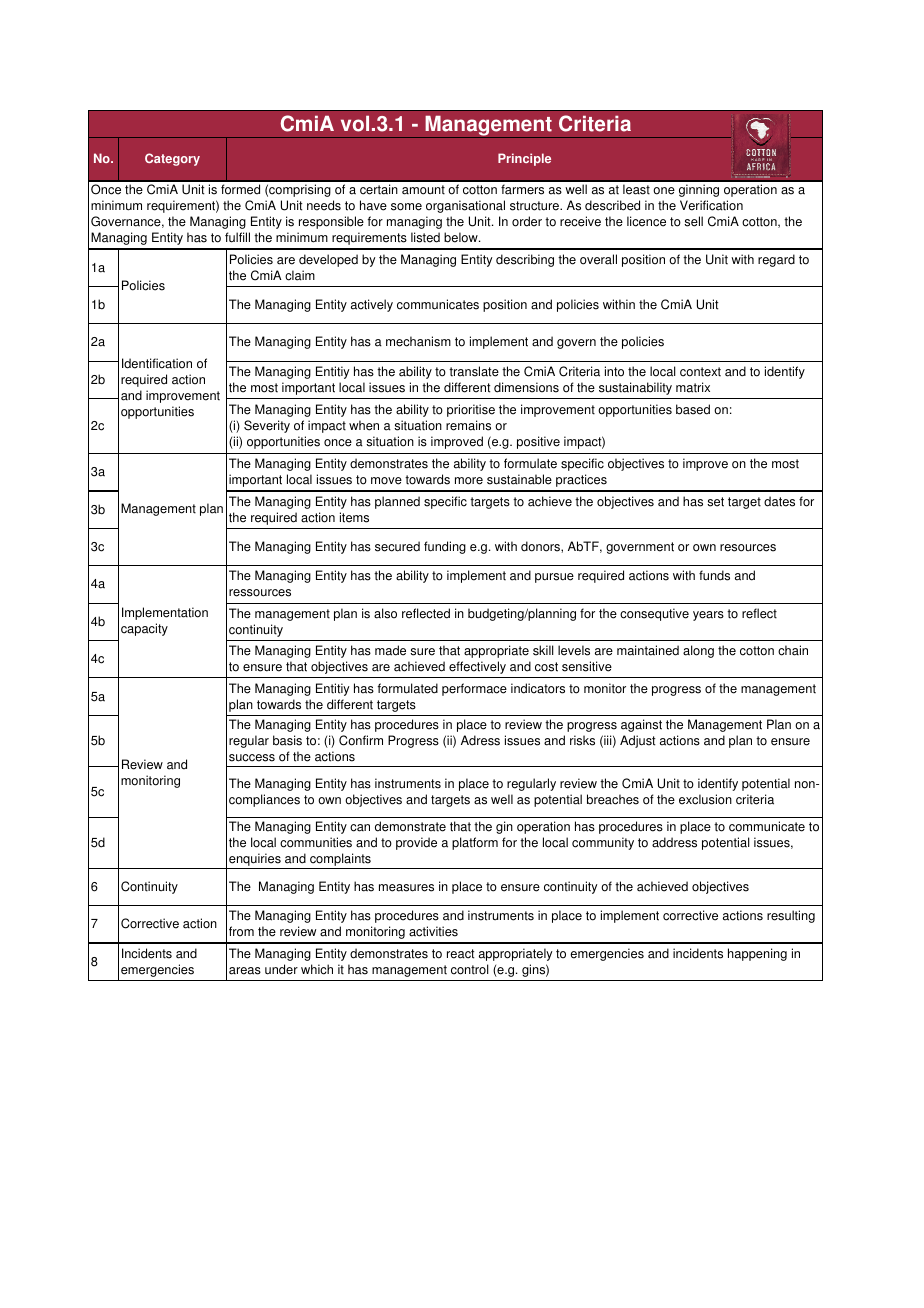 Image resolution: width=924 pixels, height=1308 pixels. Describe the element at coordinates (465, 206) in the screenshot. I see `organisational` at that location.
